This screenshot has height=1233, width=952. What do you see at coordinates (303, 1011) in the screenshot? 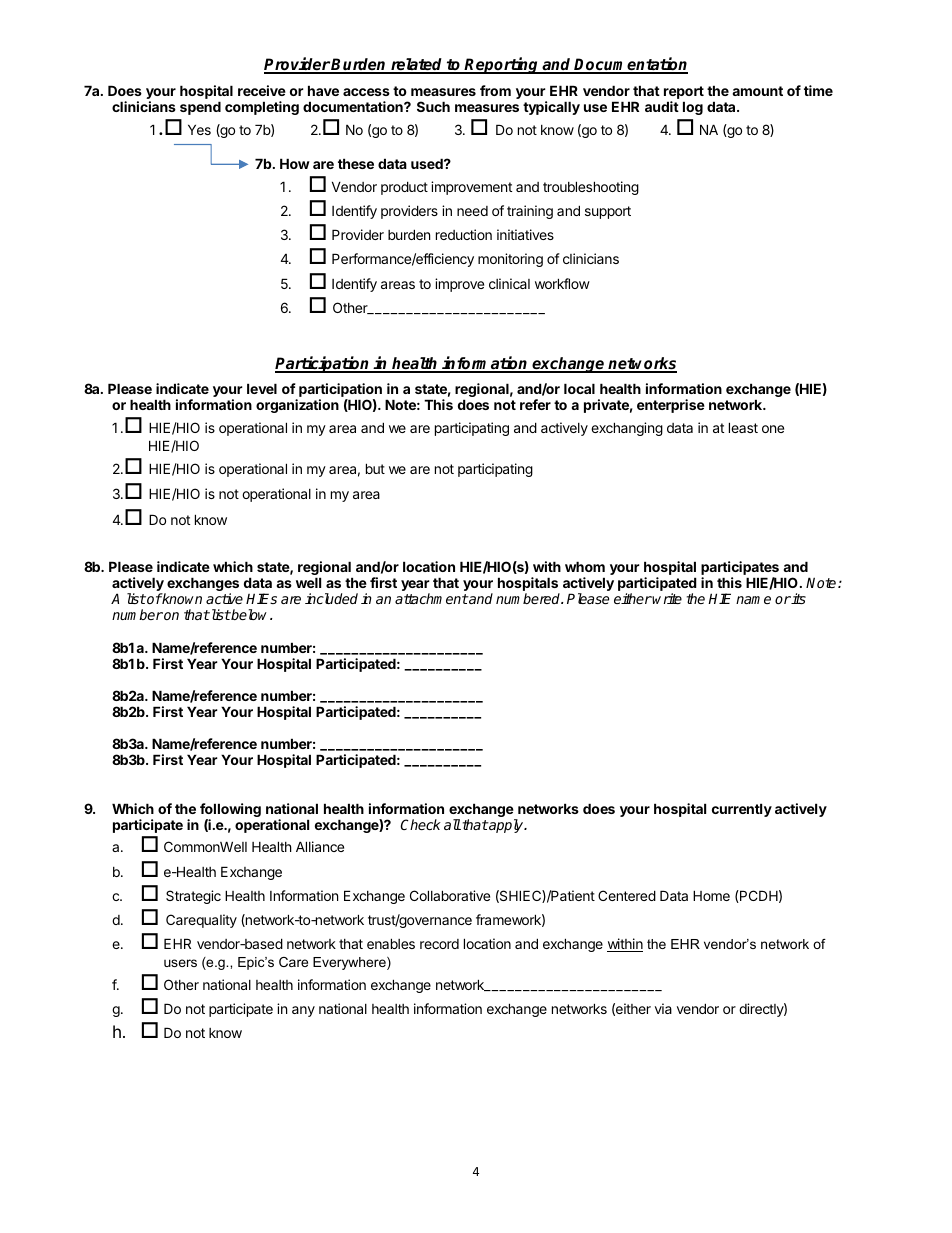
I see `any` at bounding box center [303, 1011].
